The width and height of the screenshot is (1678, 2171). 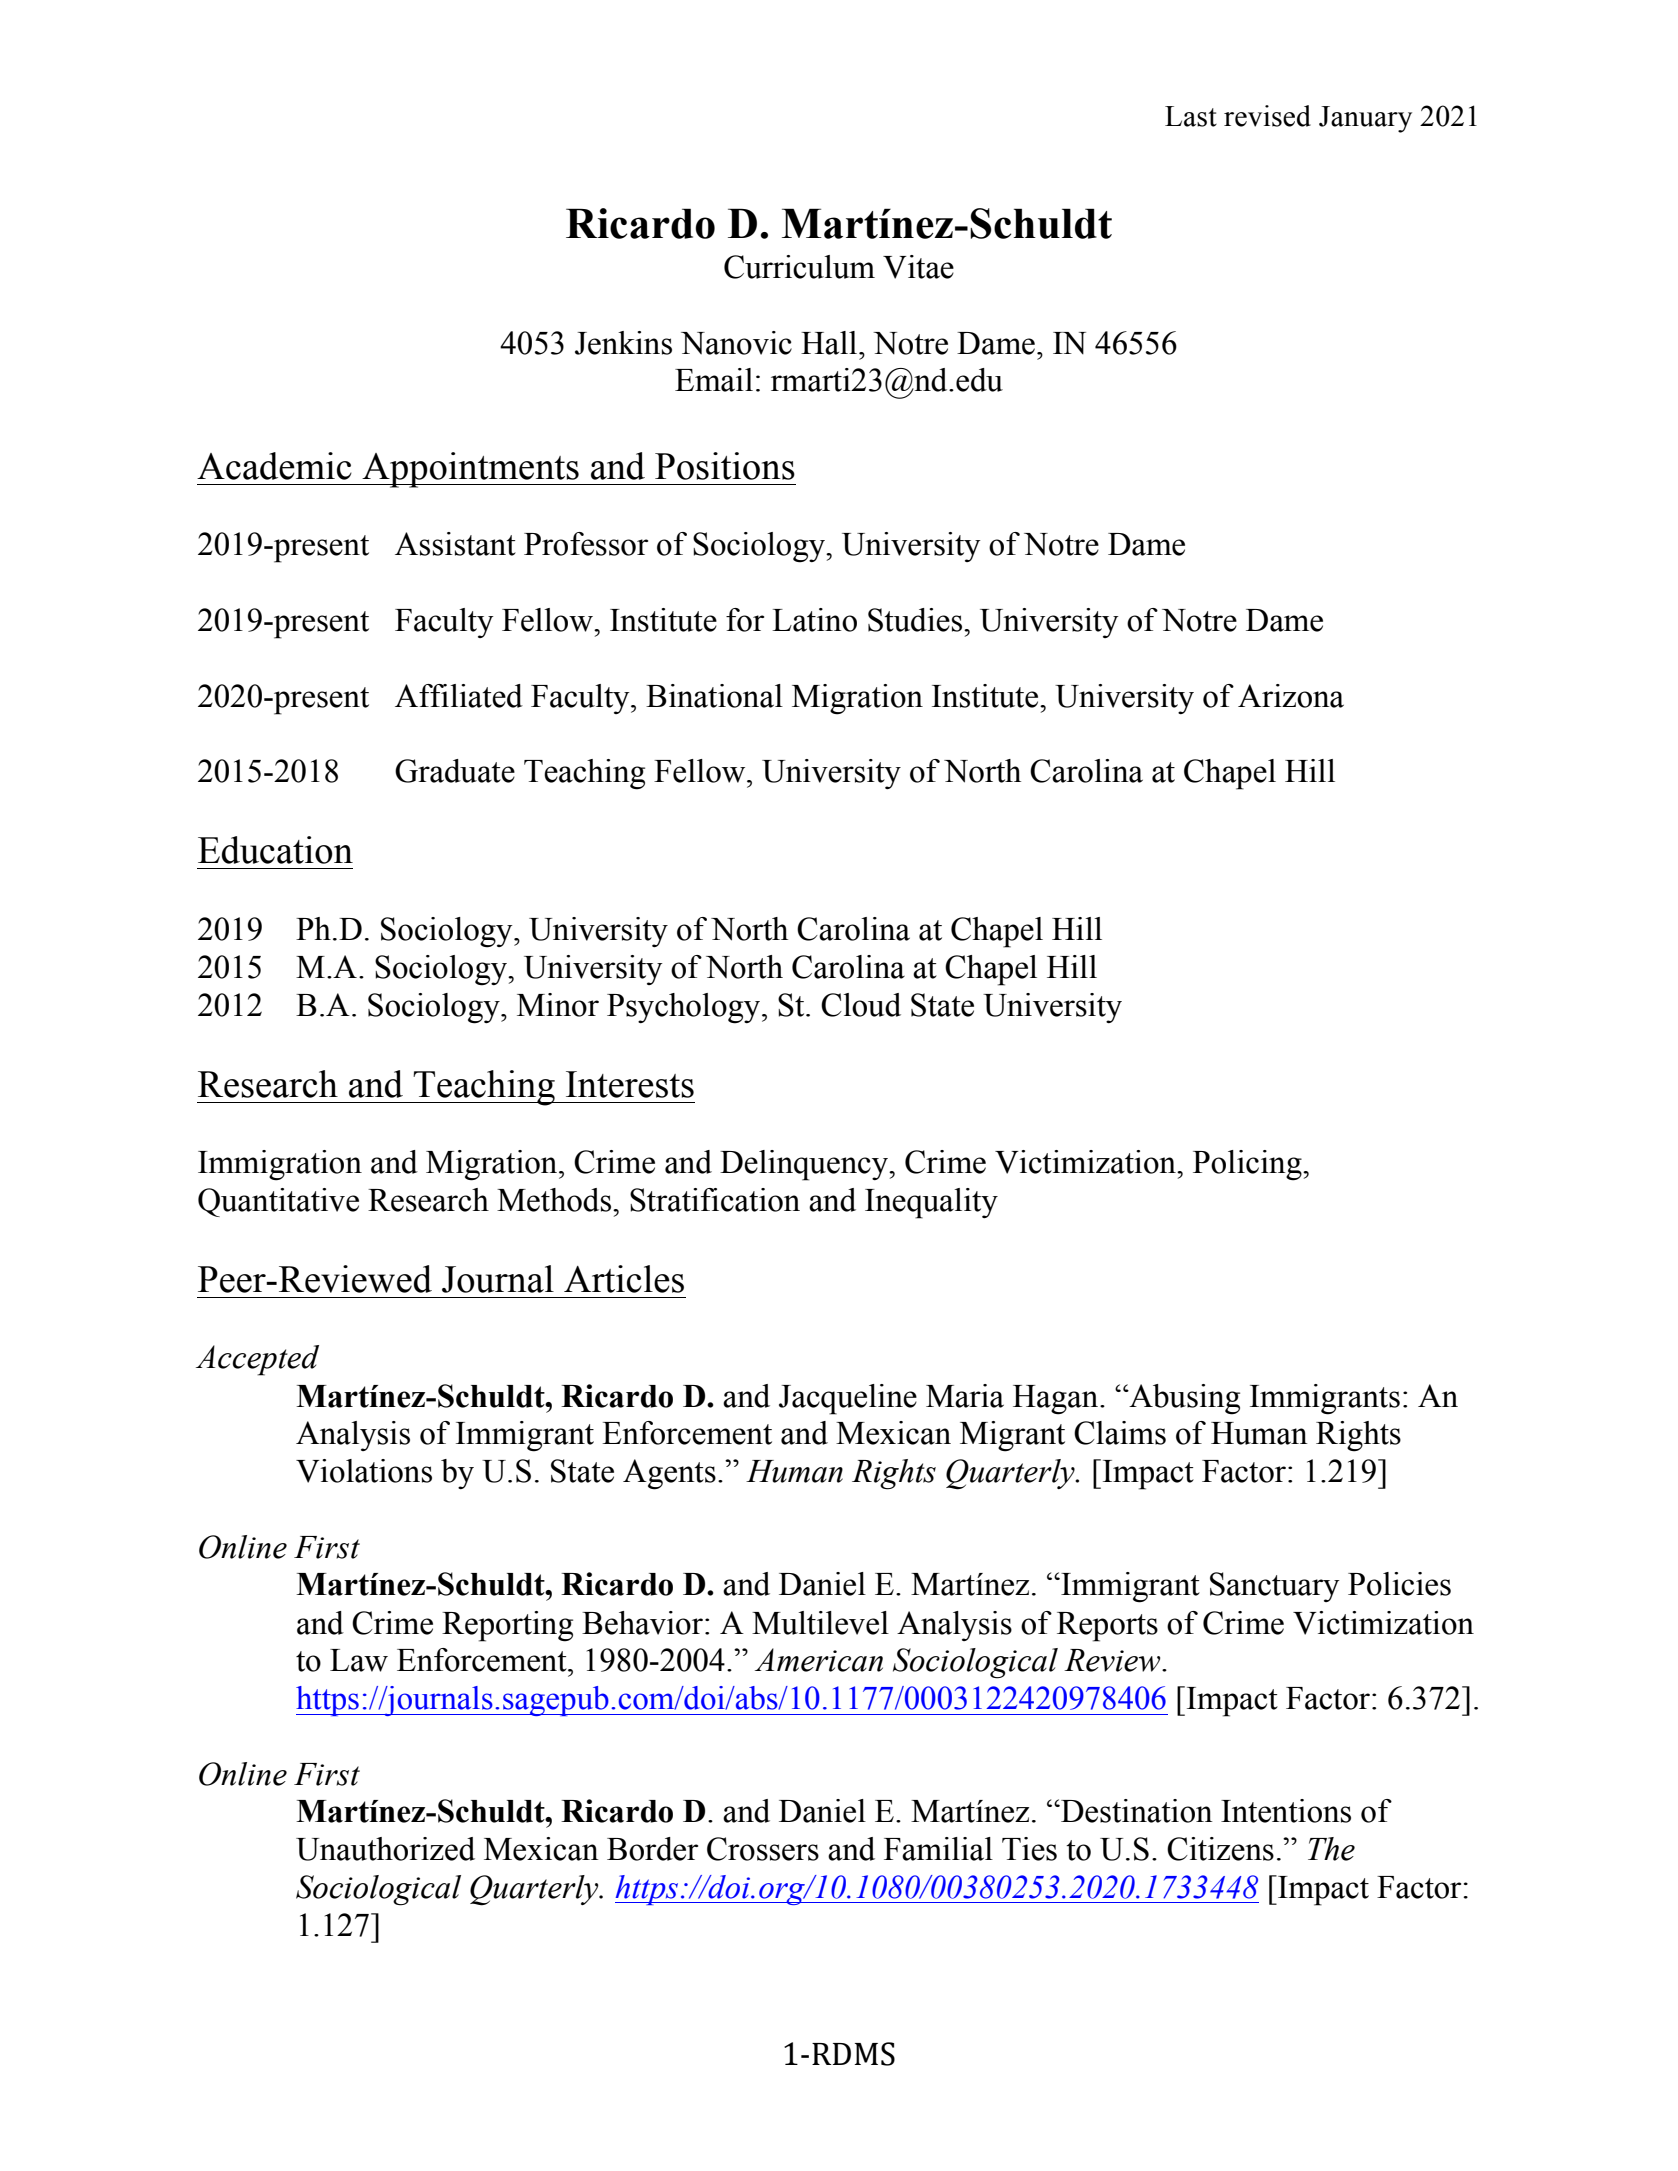 I want to click on Positions, so click(x=725, y=466).
